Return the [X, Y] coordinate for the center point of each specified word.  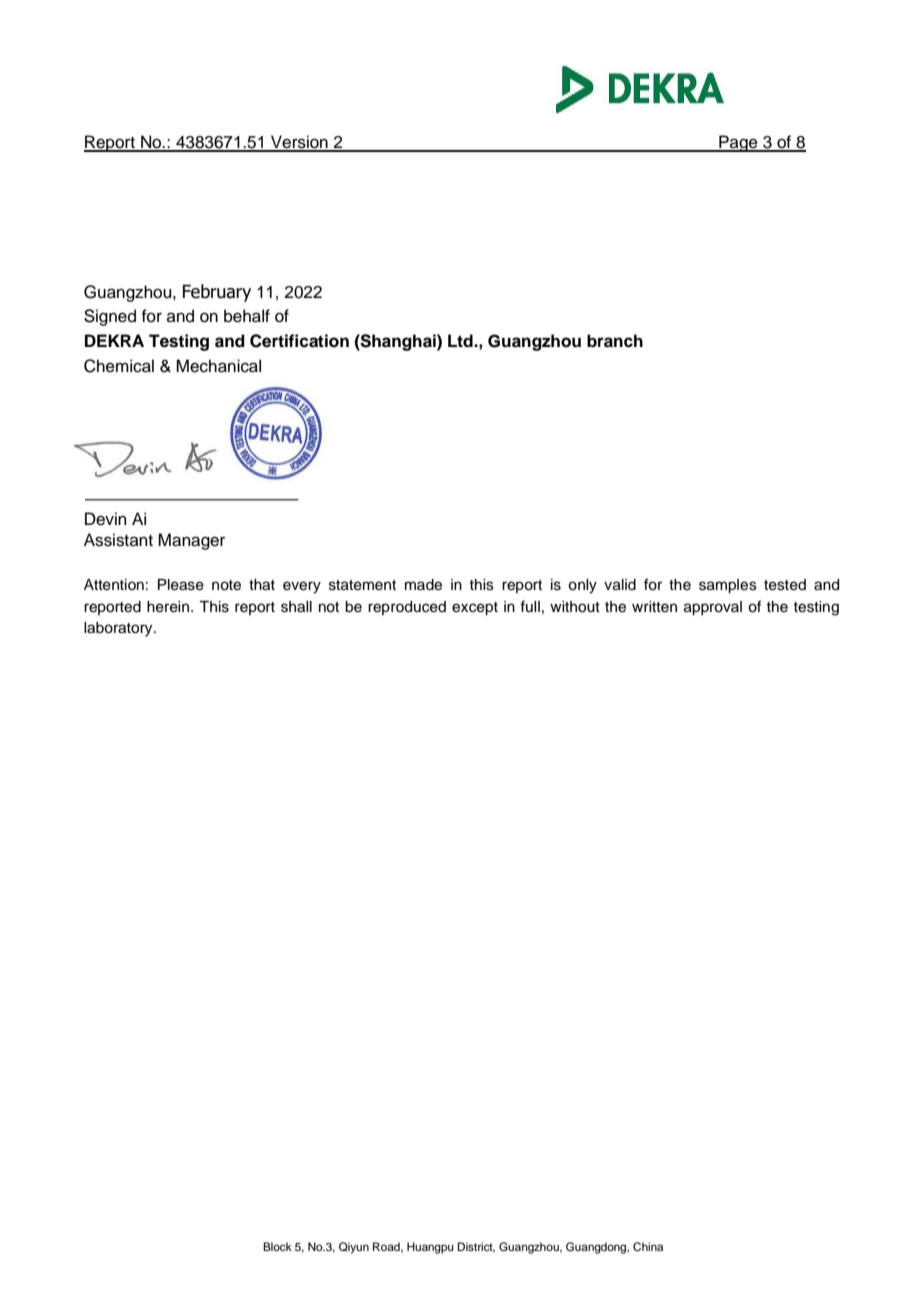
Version [299, 143]
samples [728, 586]
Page [738, 143]
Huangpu [430, 1248]
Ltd [461, 341]
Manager [191, 541]
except [475, 609]
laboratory [119, 629]
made [423, 585]
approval [713, 608]
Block [277, 1246]
